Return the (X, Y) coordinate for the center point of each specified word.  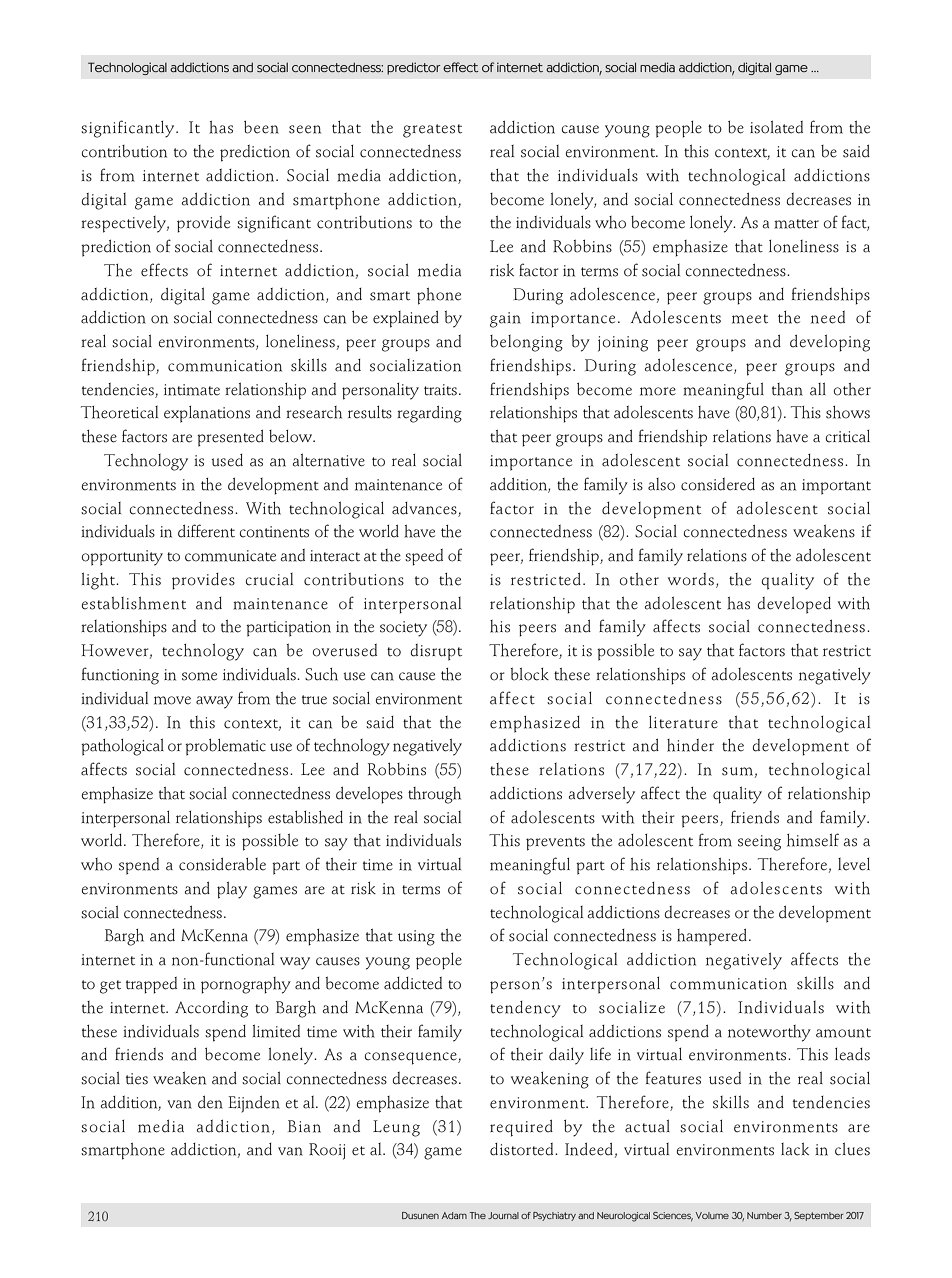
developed (794, 605)
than (787, 389)
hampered (712, 937)
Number (764, 1215)
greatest (432, 131)
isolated (776, 127)
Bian (304, 1126)
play (232, 890)
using (416, 938)
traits (440, 390)
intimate (192, 390)
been (261, 127)
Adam (454, 1215)
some (199, 676)
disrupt (436, 652)
